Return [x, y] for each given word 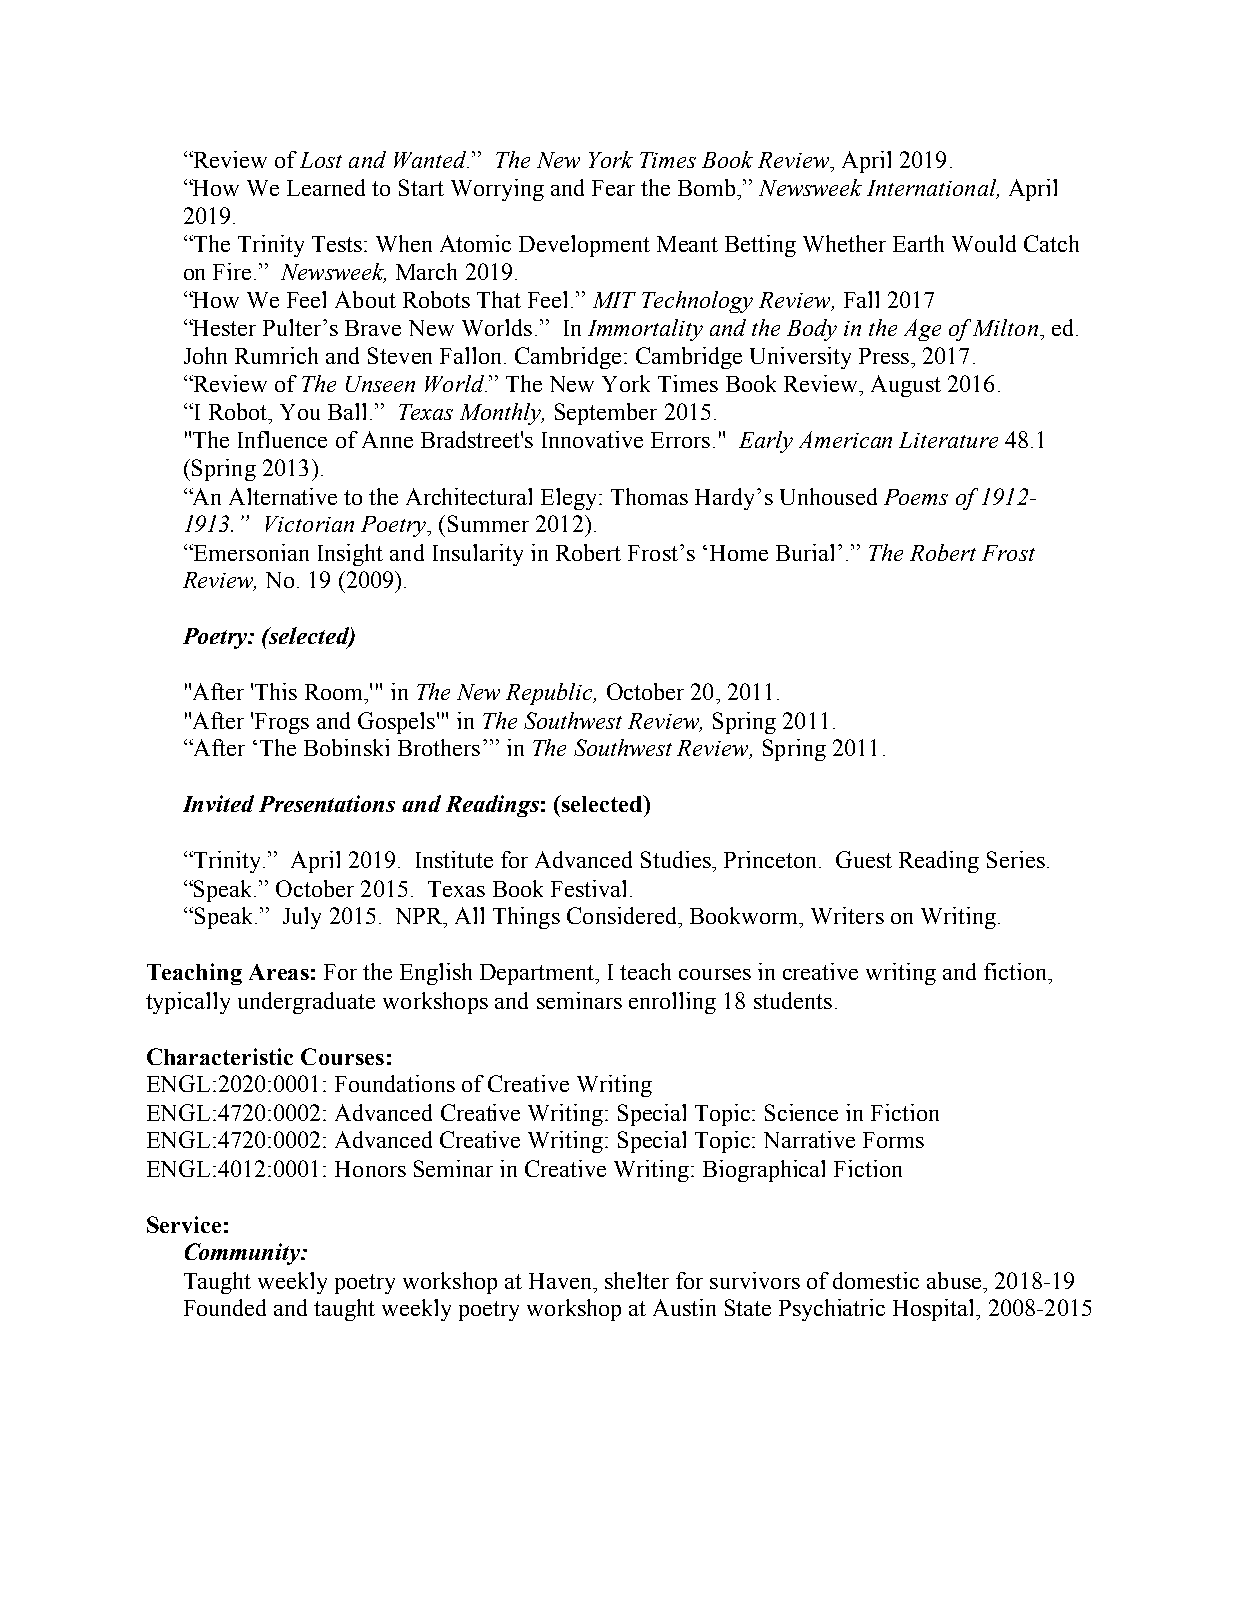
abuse [955, 1280]
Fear [613, 188]
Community [244, 1254]
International [932, 189]
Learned [326, 187]
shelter [637, 1280]
